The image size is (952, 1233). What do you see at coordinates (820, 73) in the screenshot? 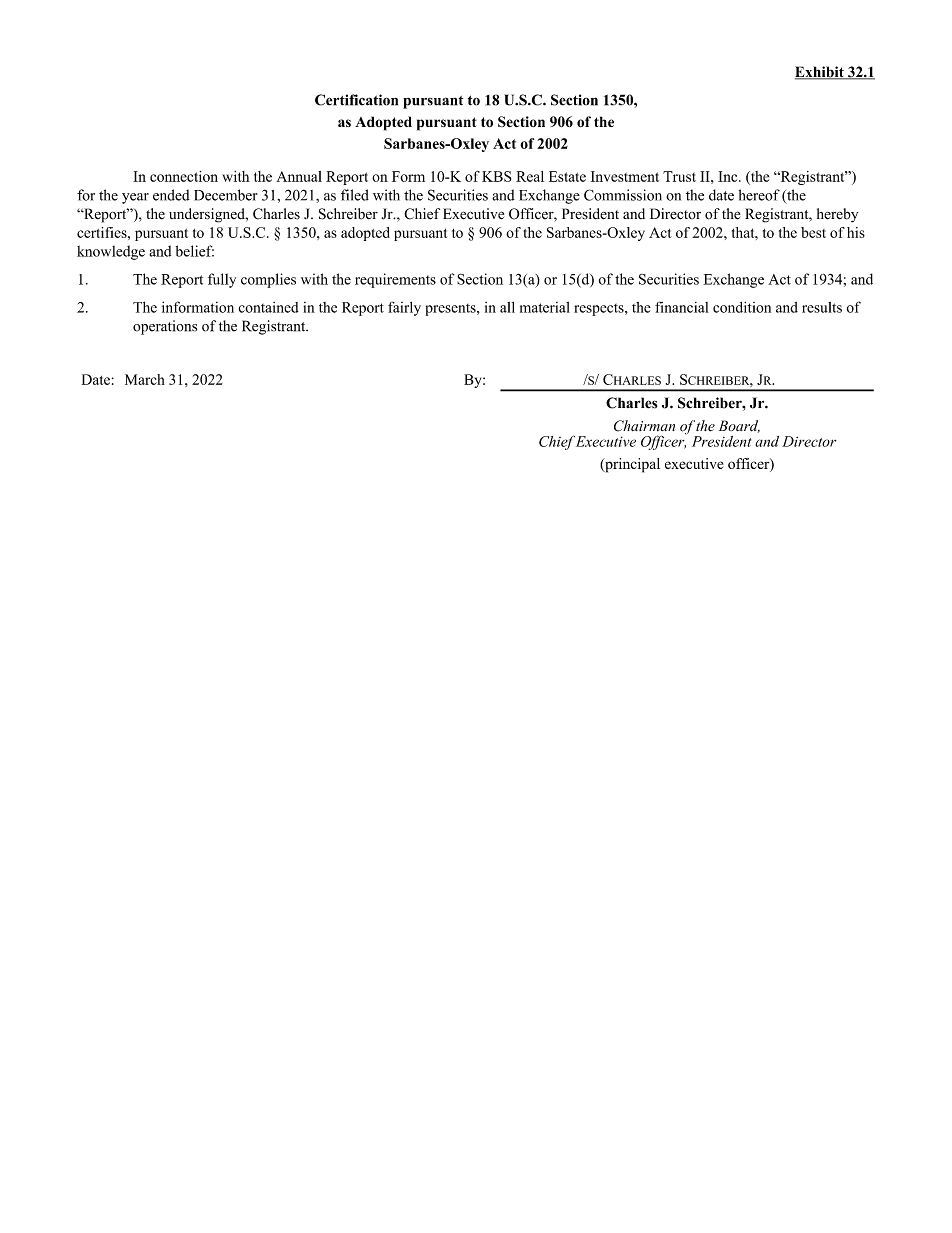
I see `Exhibit` at bounding box center [820, 73].
